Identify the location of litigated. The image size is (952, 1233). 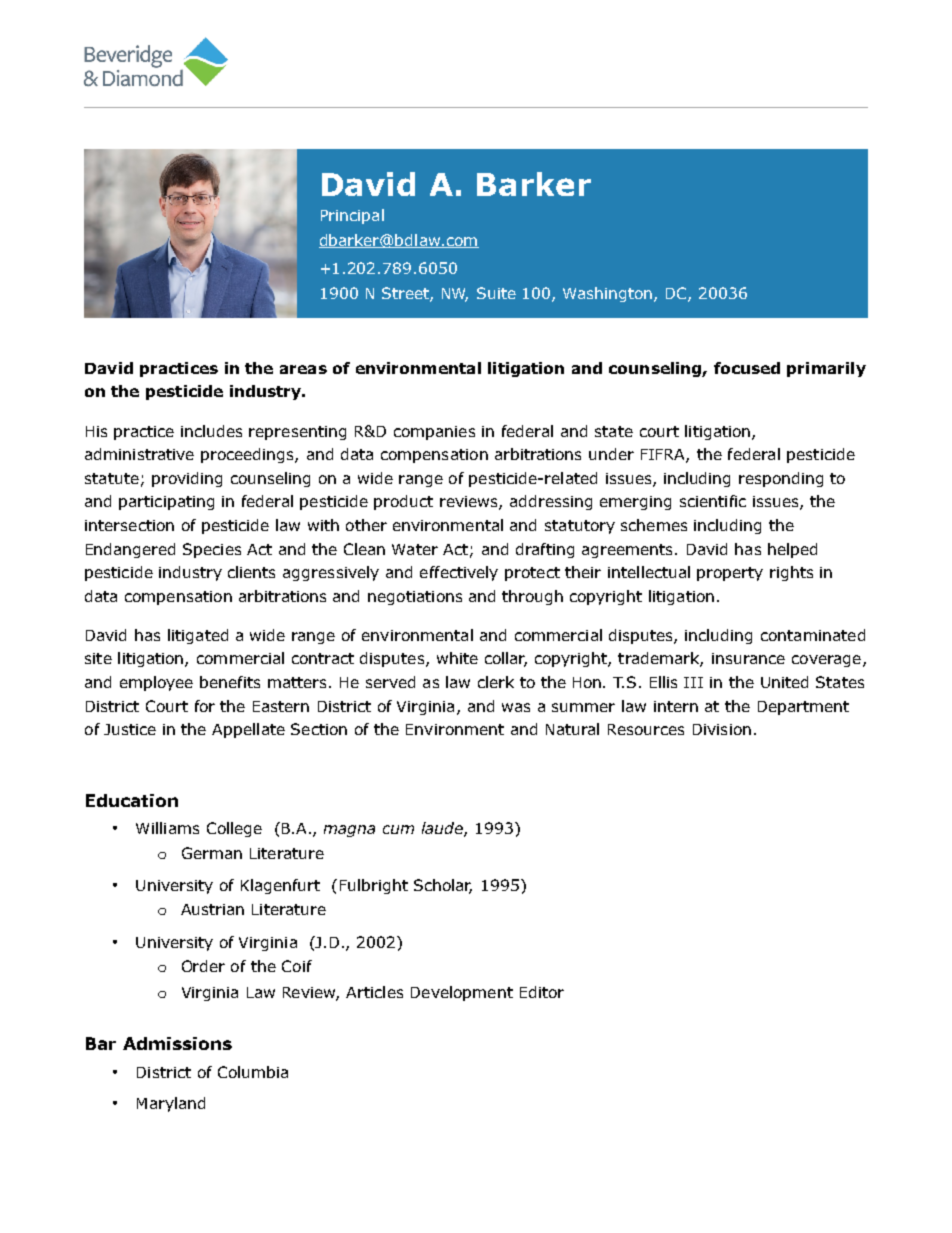
(198, 636).
